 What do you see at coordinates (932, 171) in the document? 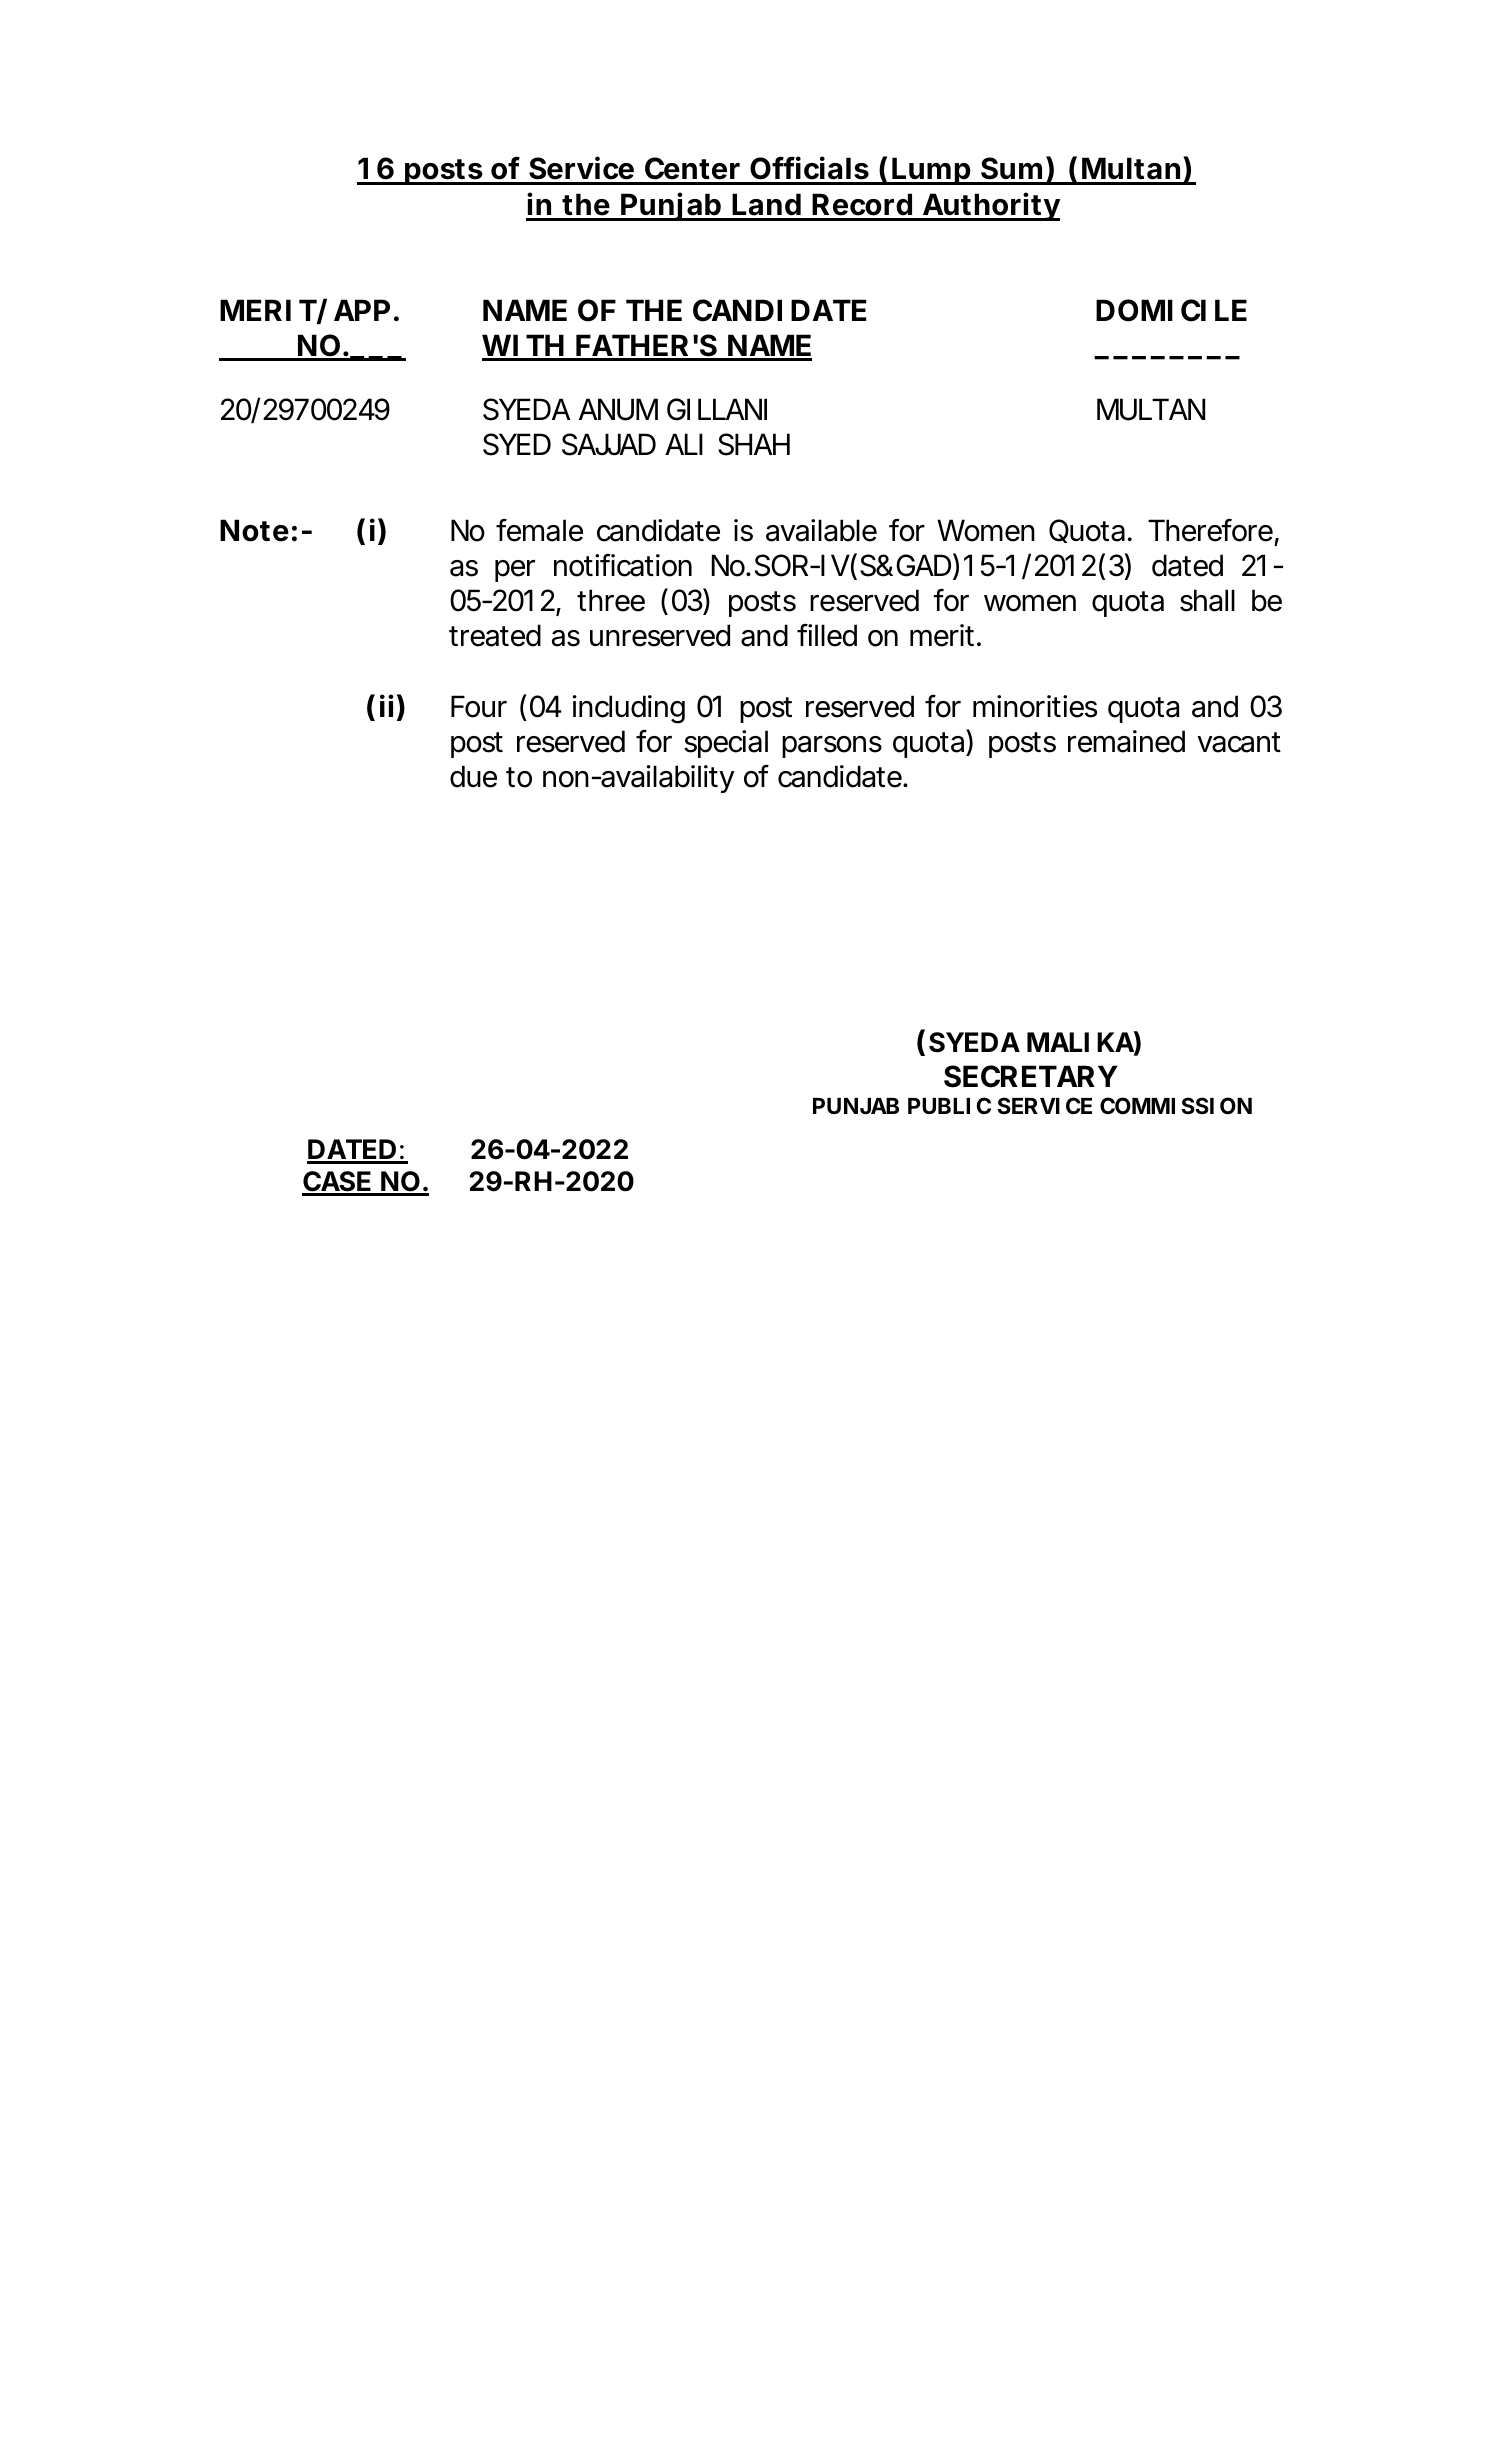
I see `Lump` at bounding box center [932, 171].
